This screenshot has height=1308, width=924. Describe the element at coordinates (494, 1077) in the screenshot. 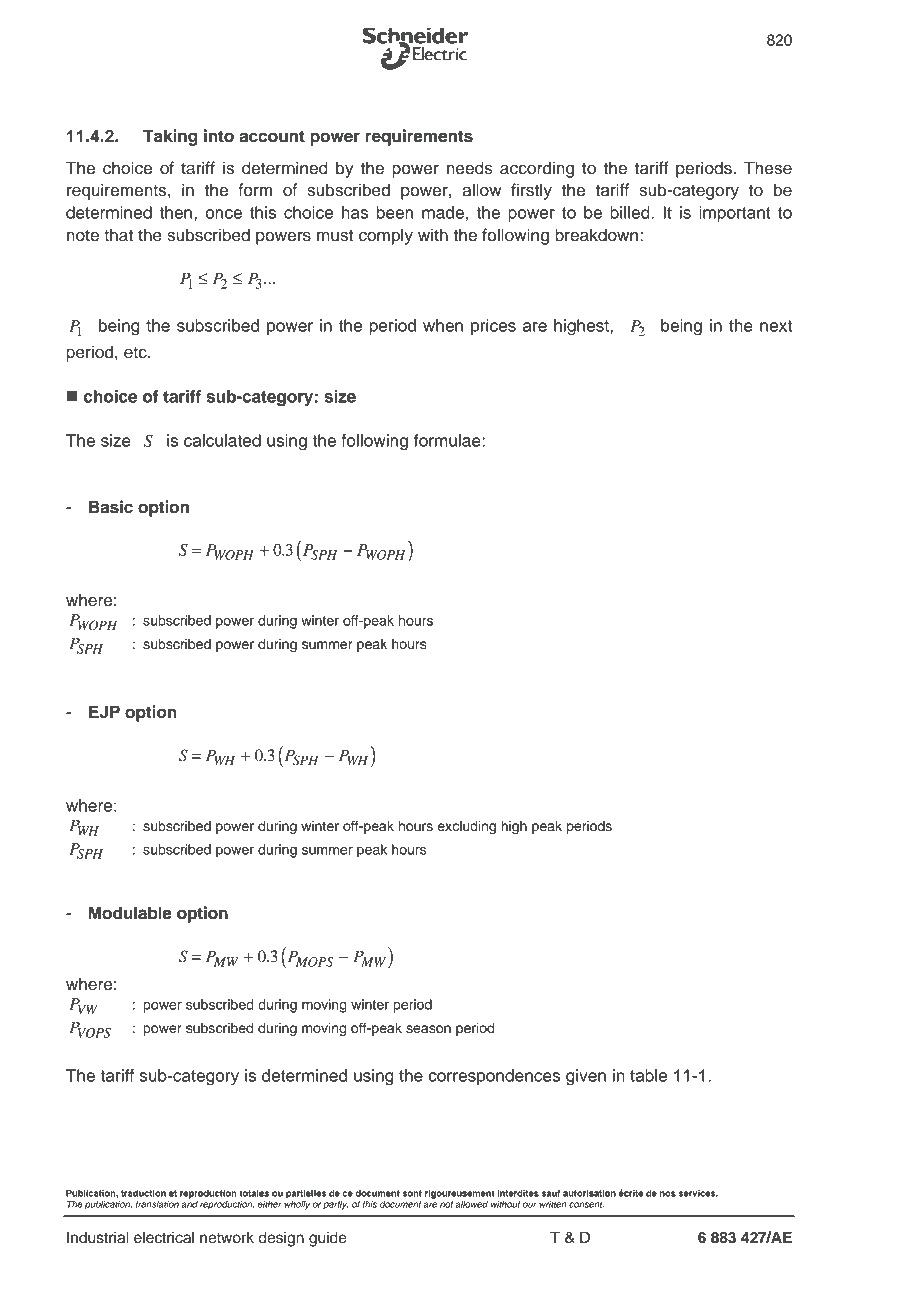

I see `correspondences` at that location.
